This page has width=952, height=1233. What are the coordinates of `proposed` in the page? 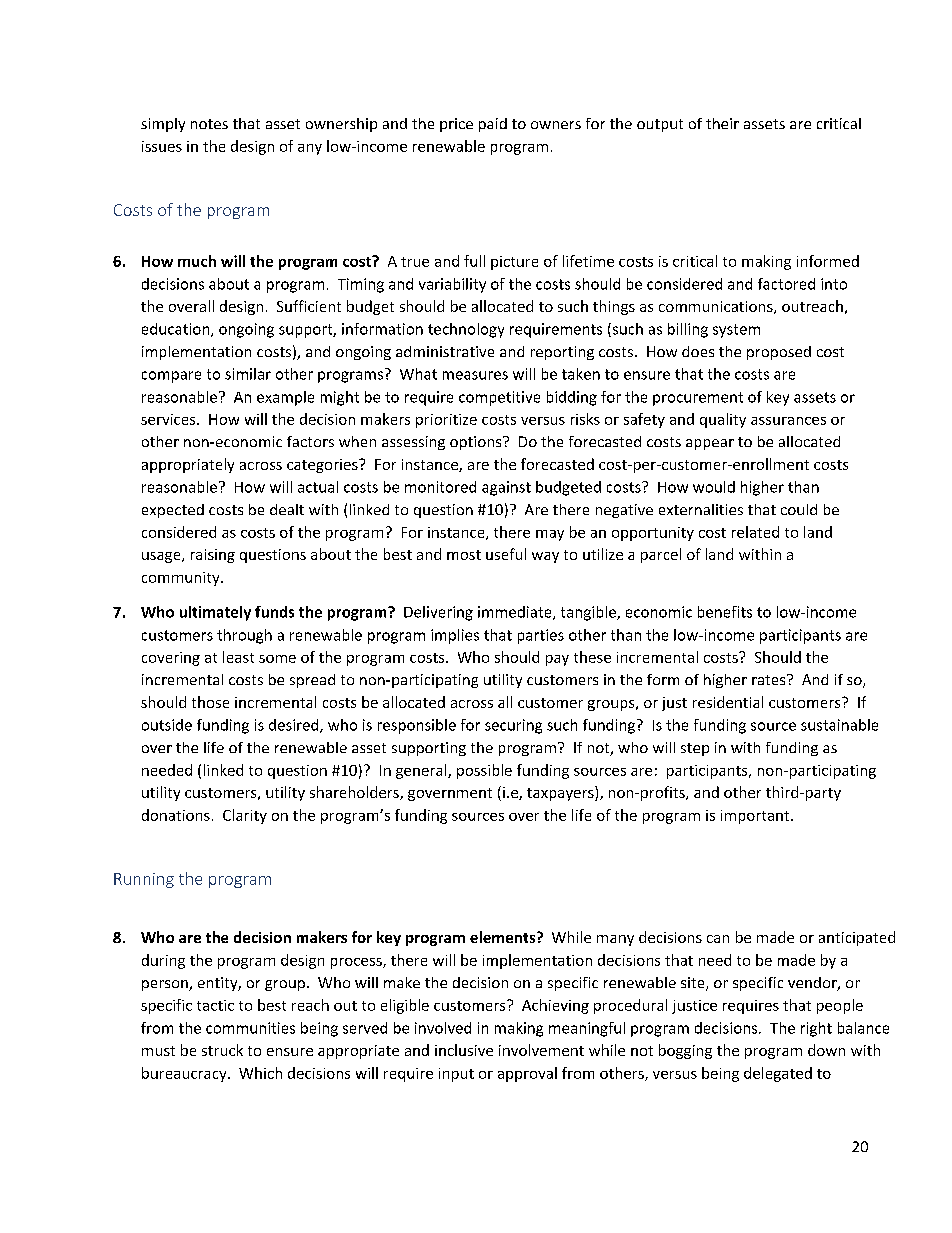 It's located at (779, 353).
